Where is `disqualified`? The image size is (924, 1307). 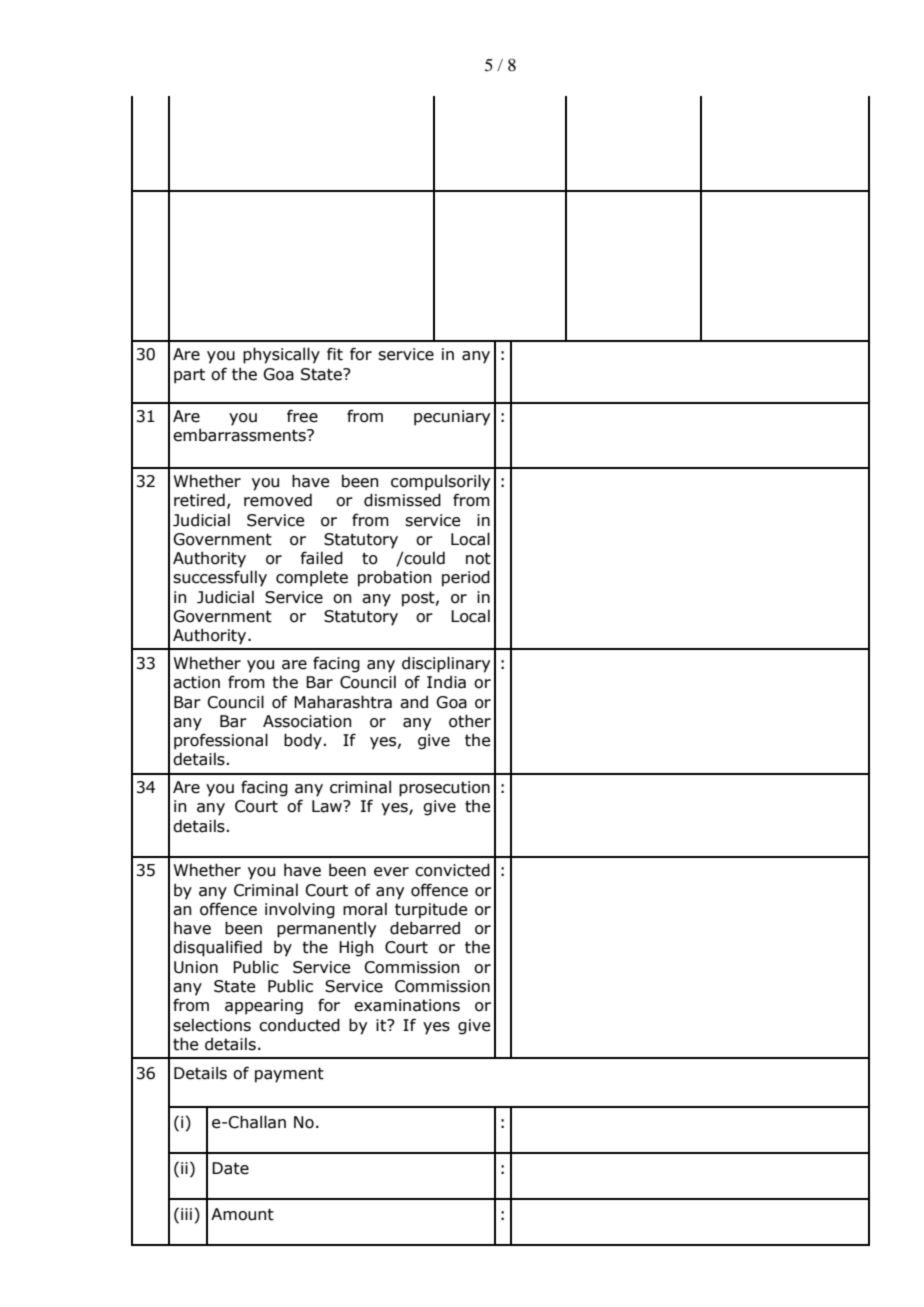
disqualified is located at coordinates (217, 948).
